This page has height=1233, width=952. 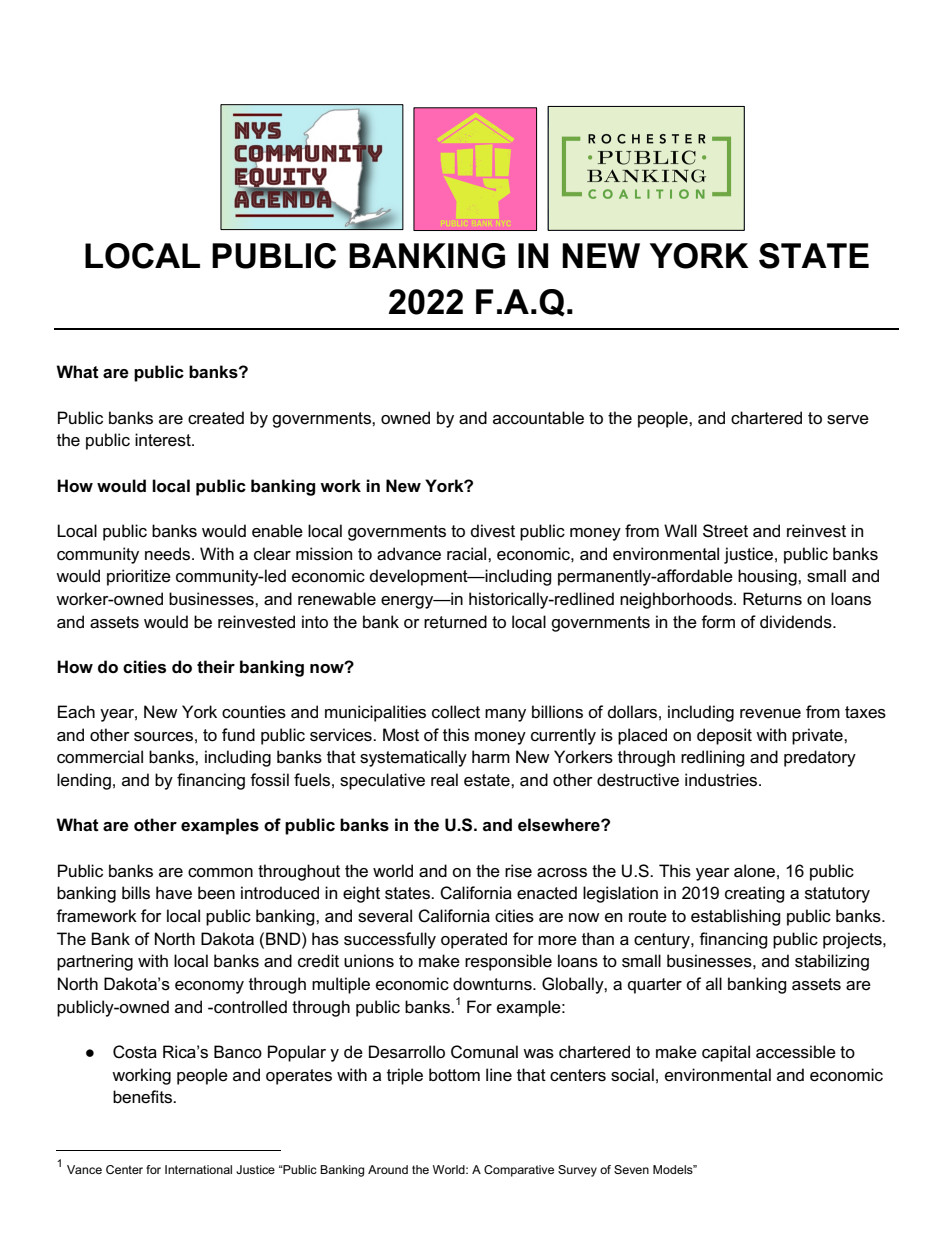 I want to click on accountable, so click(x=538, y=418).
